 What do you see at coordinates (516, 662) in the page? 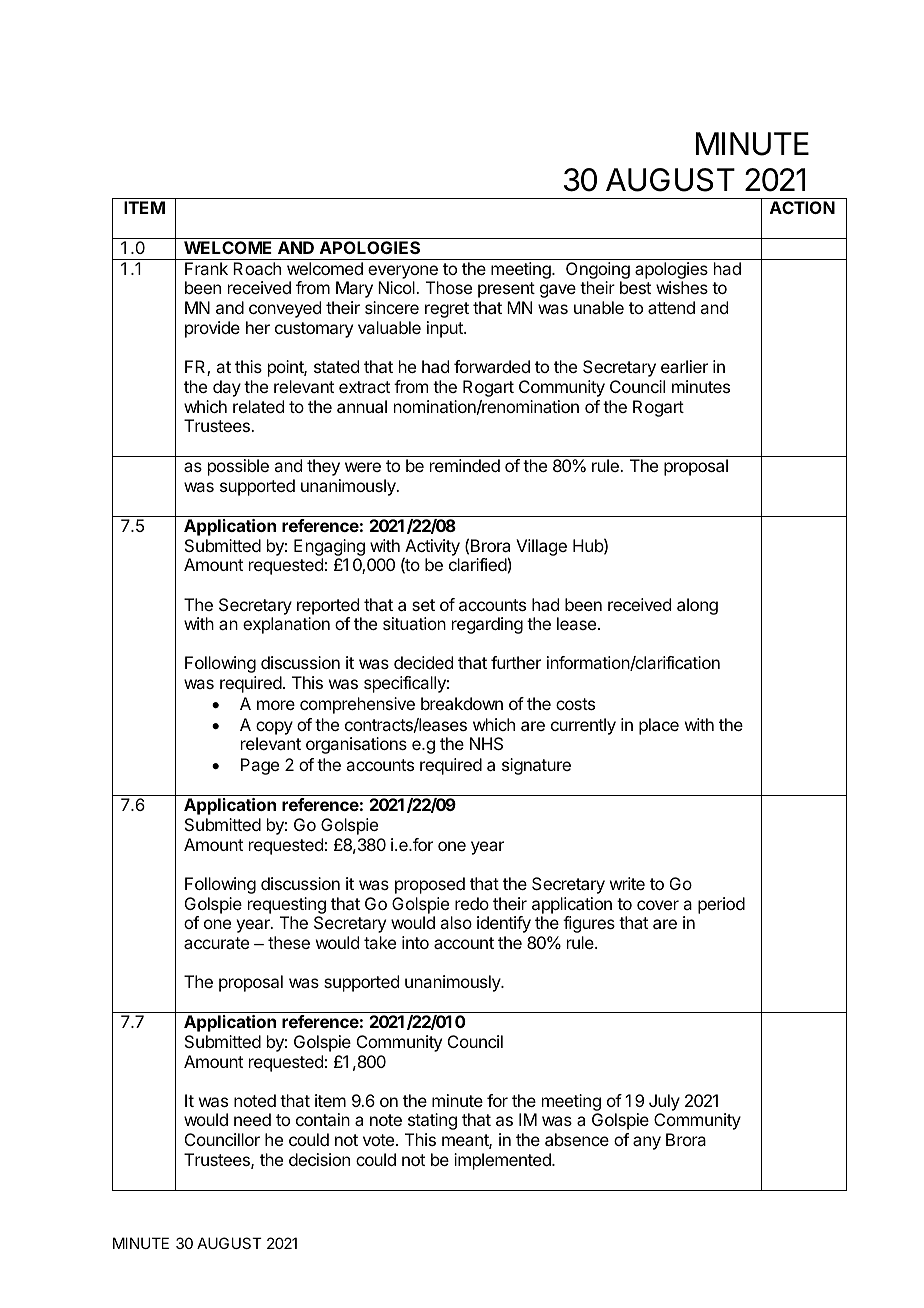
I see `further` at bounding box center [516, 662].
